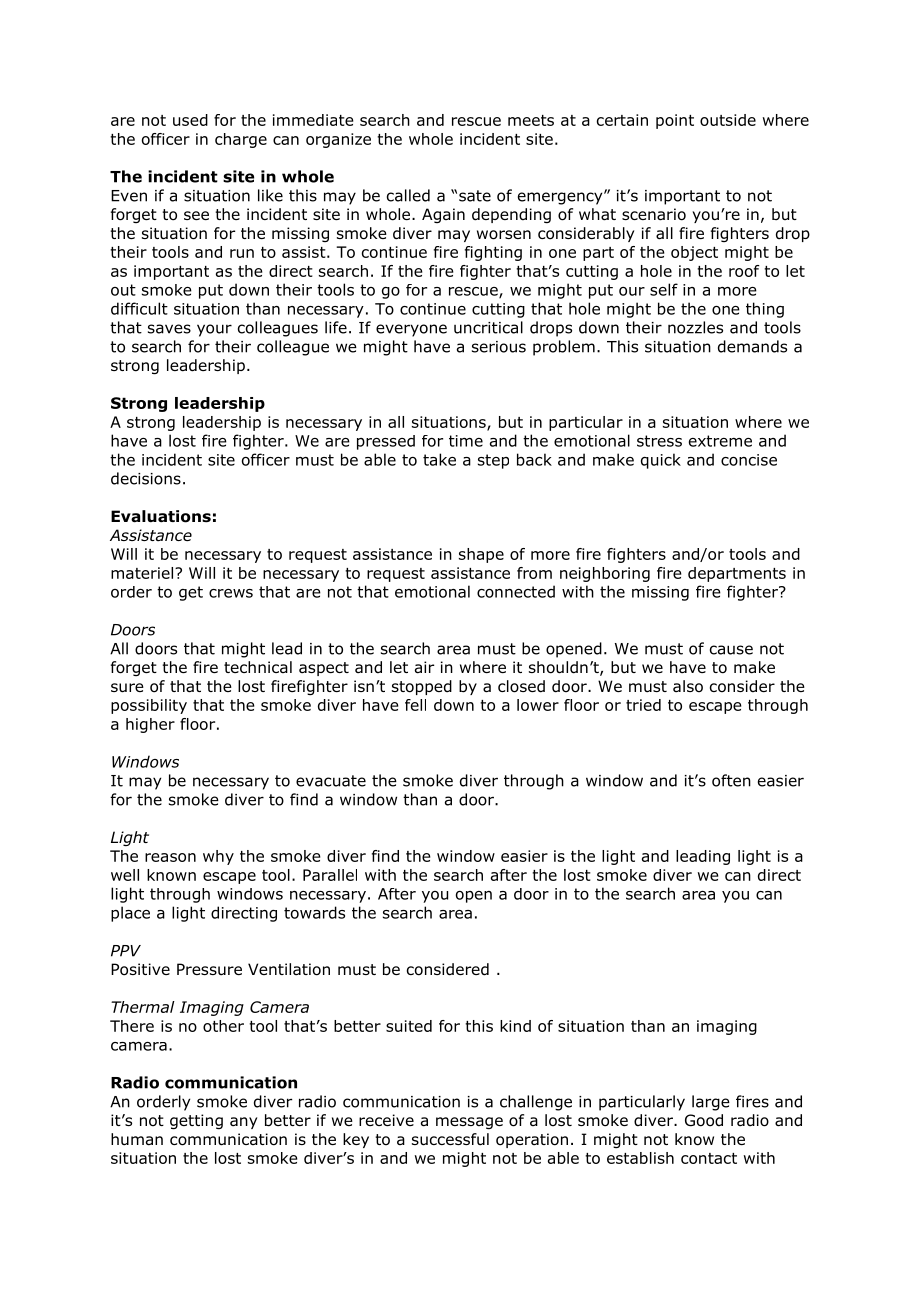 Image resolution: width=924 pixels, height=1308 pixels. Describe the element at coordinates (196, 1121) in the page. I see `getting` at that location.
